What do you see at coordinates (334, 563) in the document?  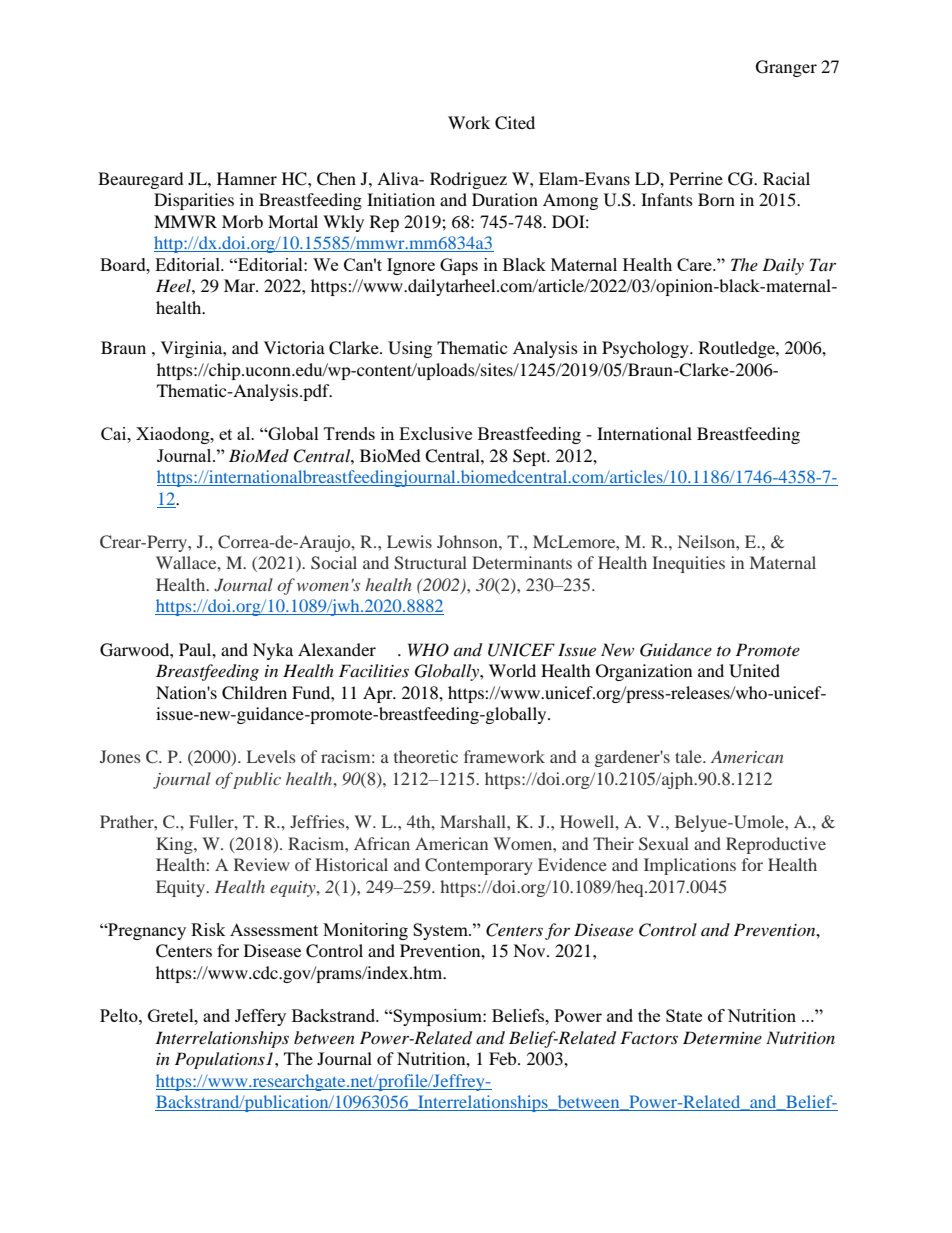 I see `Social` at bounding box center [334, 563].
